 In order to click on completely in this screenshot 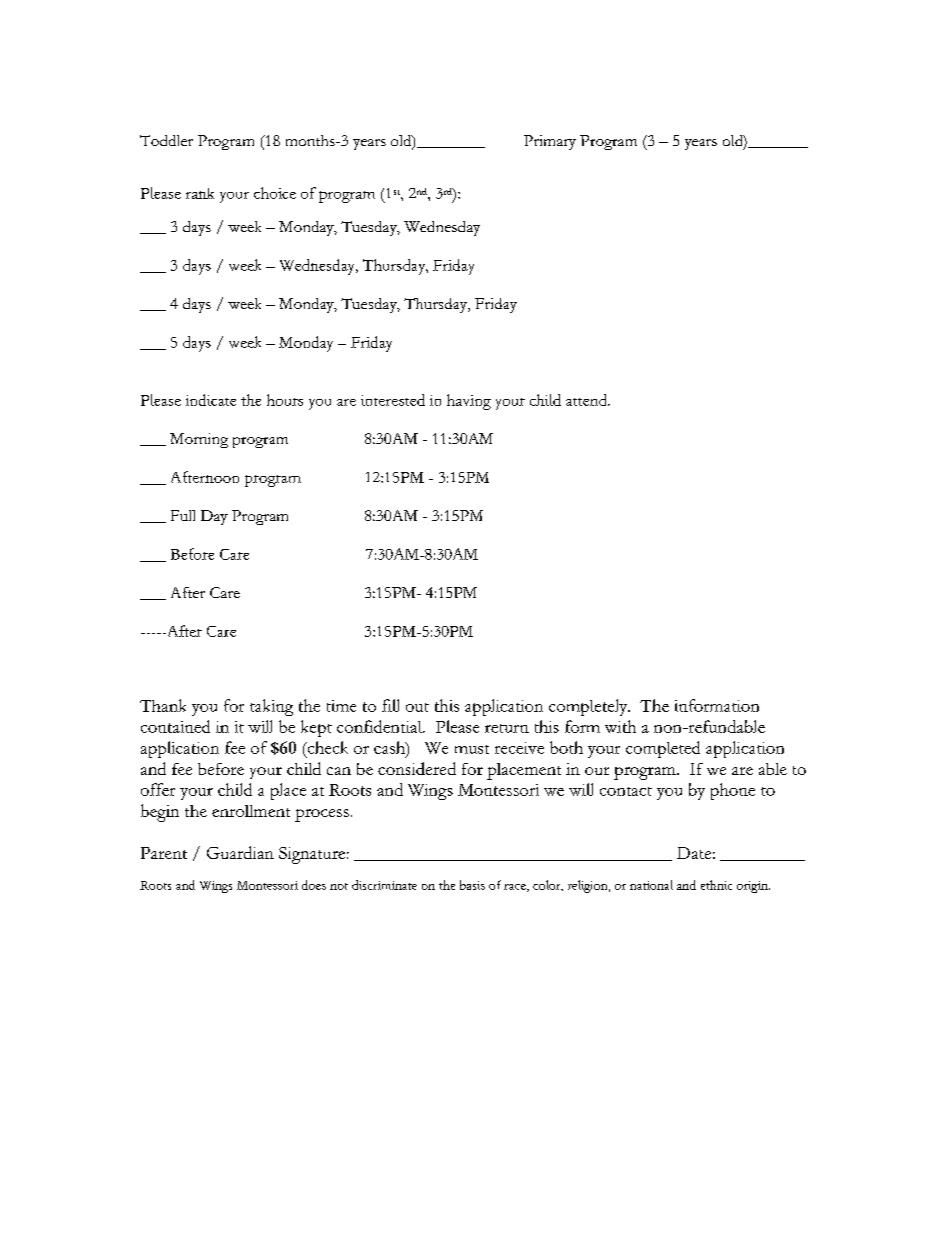, I will do `click(589, 707)`.
